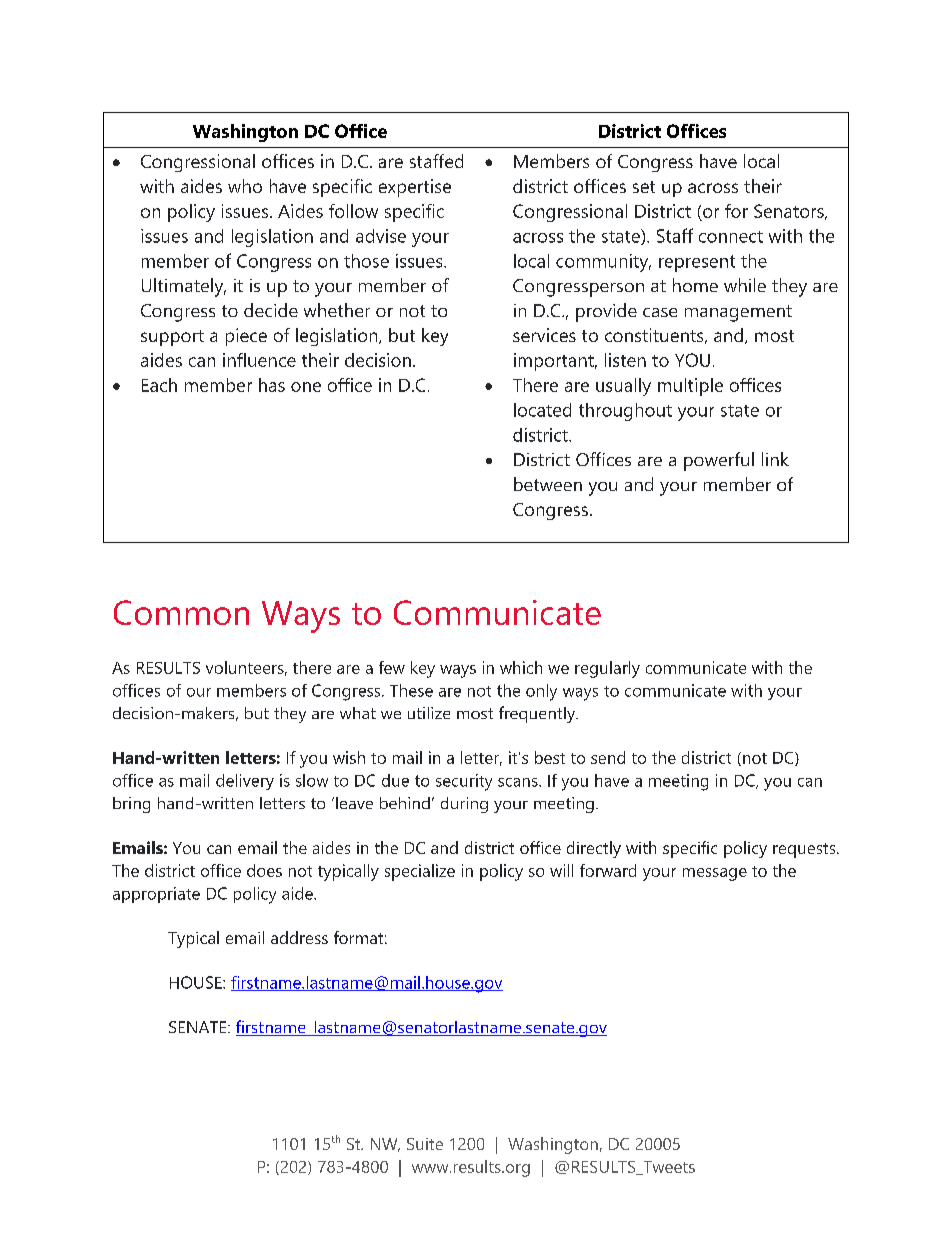 The image size is (952, 1233). Describe the element at coordinates (181, 612) in the screenshot. I see `Common` at that location.
